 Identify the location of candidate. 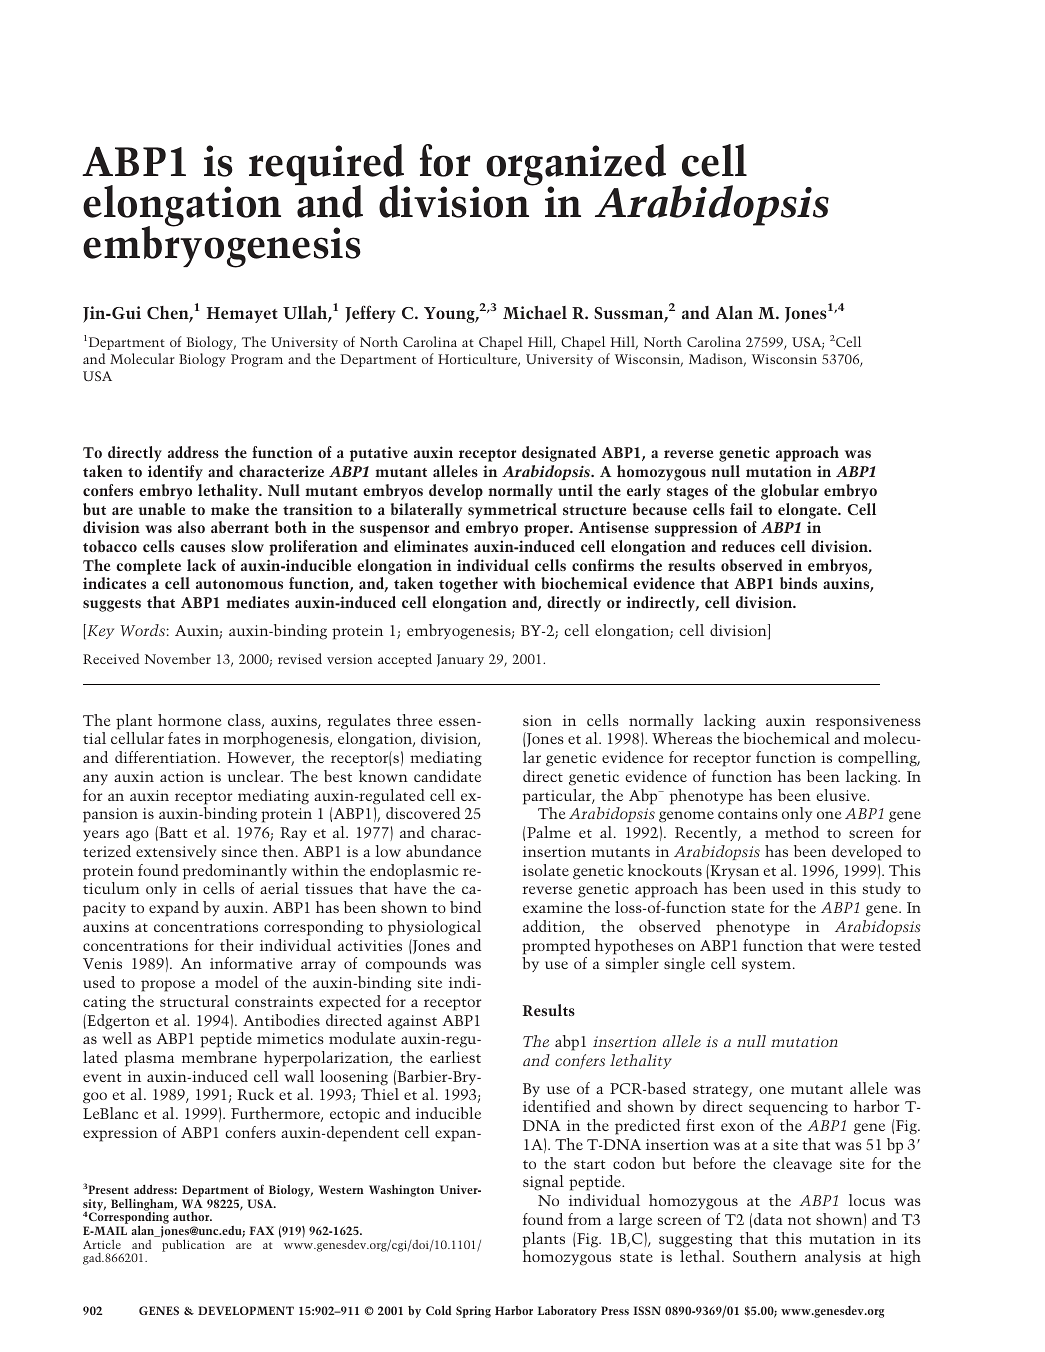
(447, 776).
